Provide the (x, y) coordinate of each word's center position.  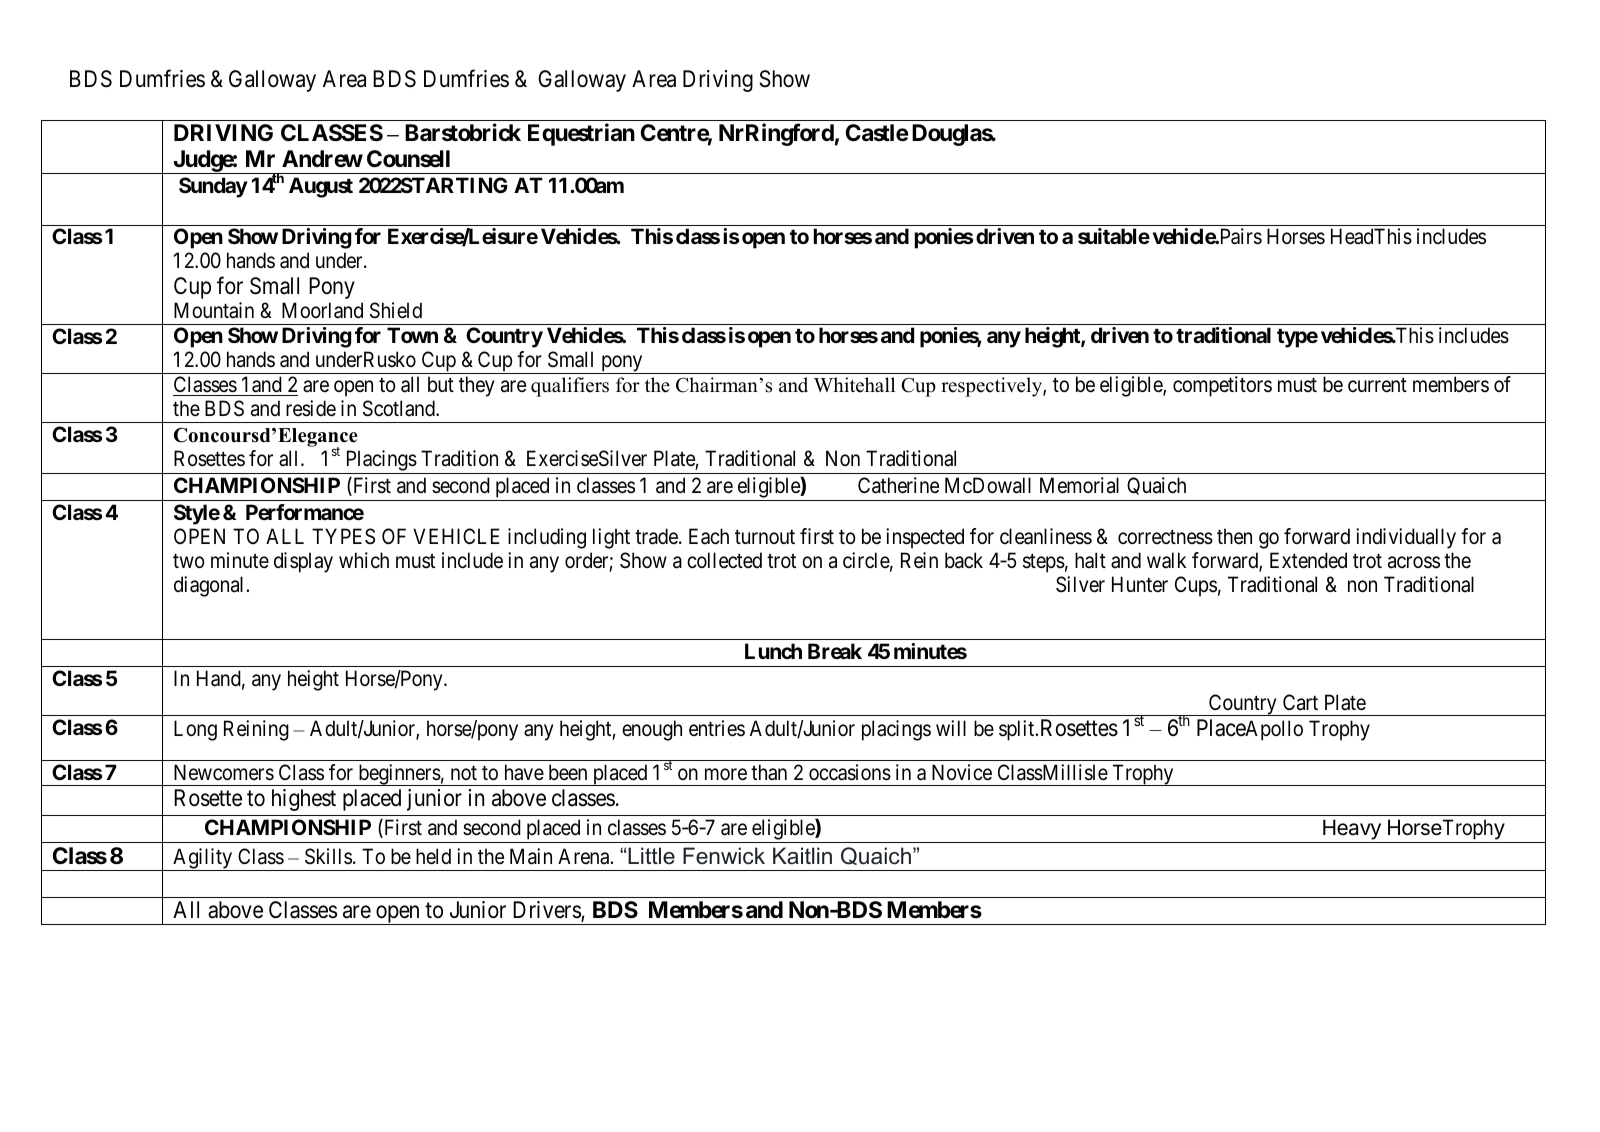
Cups (1196, 586)
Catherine (898, 485)
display (303, 562)
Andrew (322, 159)
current (1377, 385)
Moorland (322, 310)
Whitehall (854, 385)
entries (717, 728)
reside (311, 408)
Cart (1300, 702)
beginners (398, 775)
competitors (1222, 386)
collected (724, 560)
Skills (328, 856)
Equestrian (581, 135)
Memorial (1079, 485)
